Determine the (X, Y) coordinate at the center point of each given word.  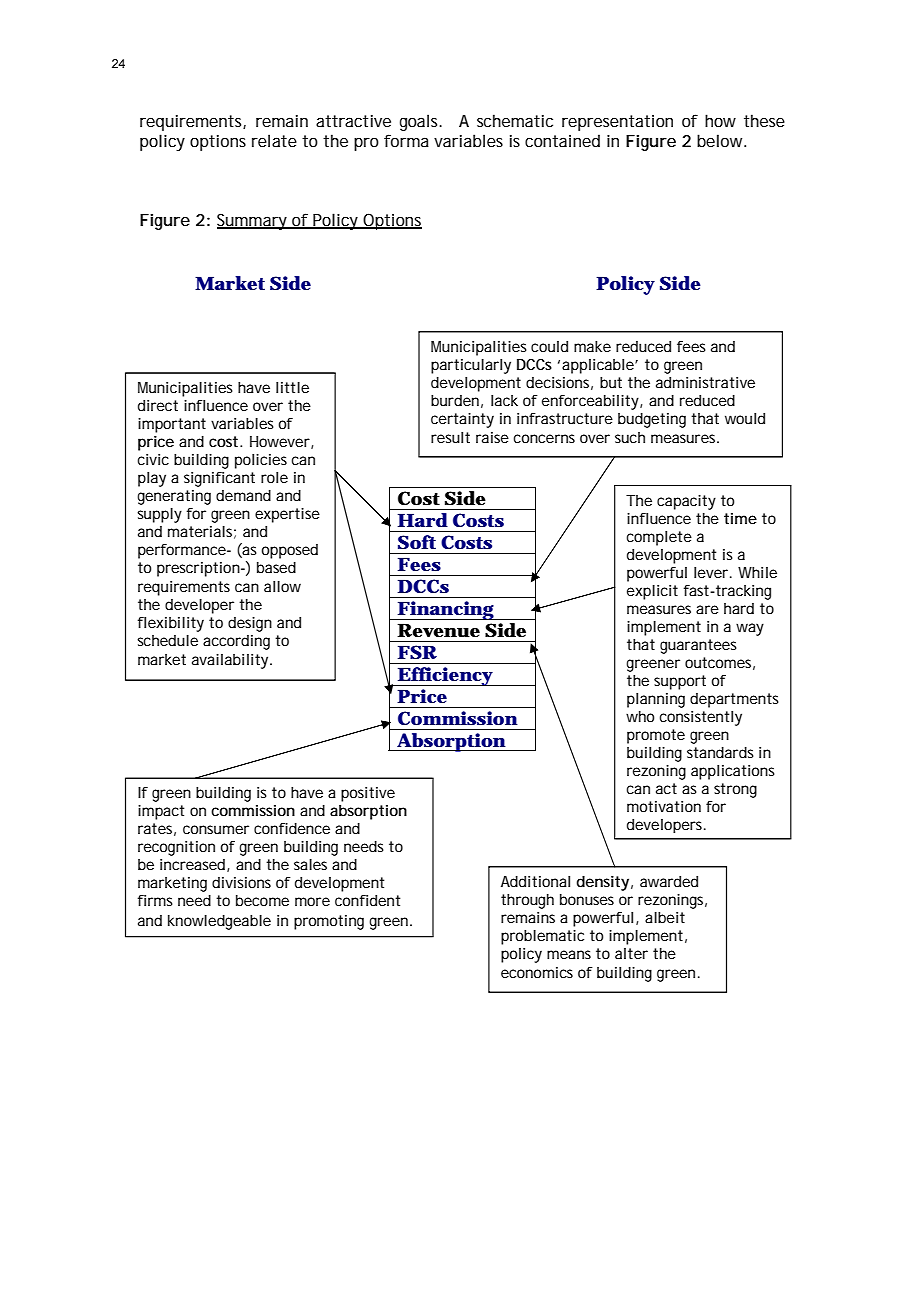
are (707, 609)
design (250, 624)
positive (368, 794)
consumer (216, 829)
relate (274, 140)
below (721, 140)
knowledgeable (219, 922)
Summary (253, 221)
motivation (664, 806)
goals (421, 122)
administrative (705, 382)
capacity (686, 502)
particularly (471, 366)
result (450, 437)
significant (219, 479)
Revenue (438, 630)
